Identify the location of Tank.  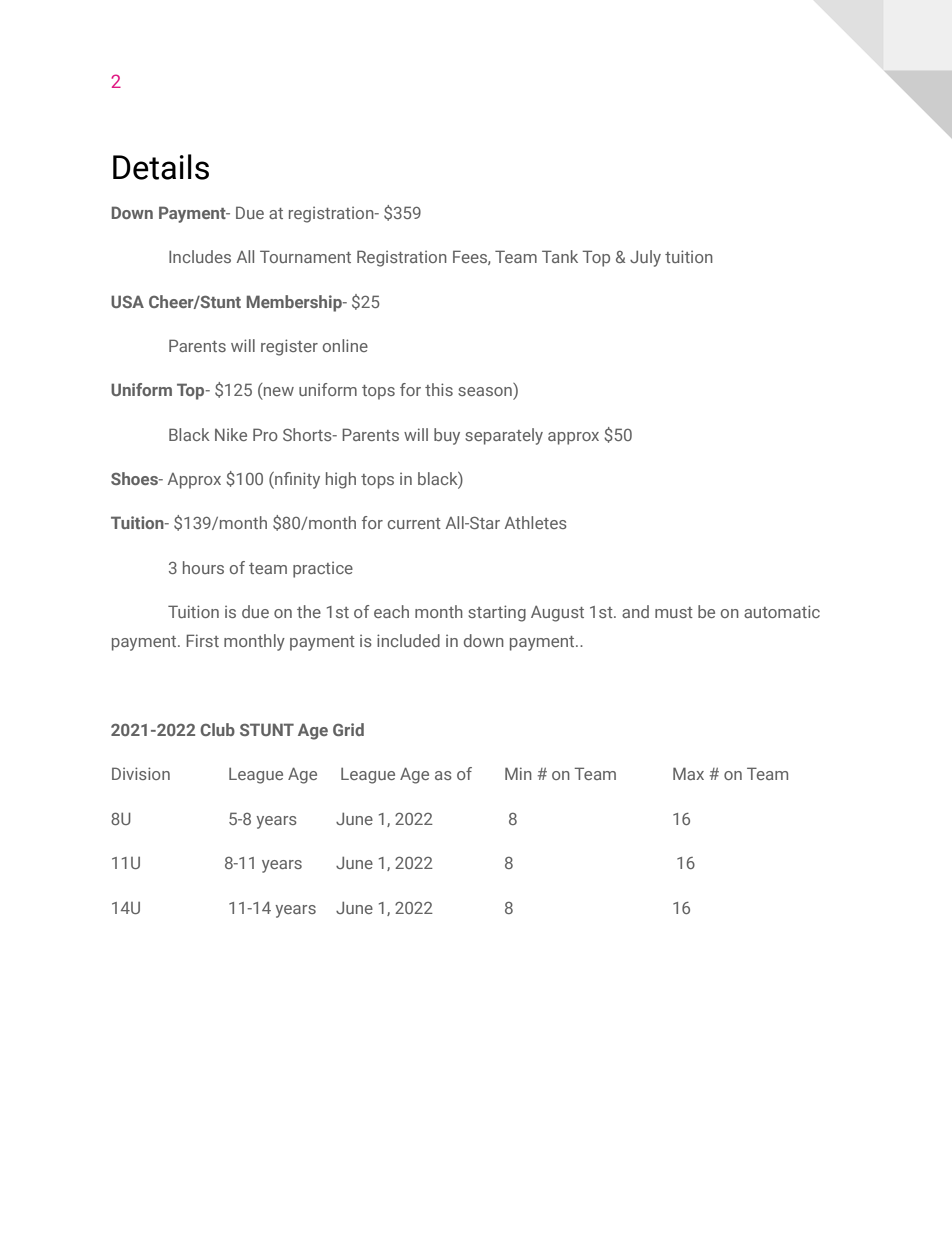
(560, 256).
